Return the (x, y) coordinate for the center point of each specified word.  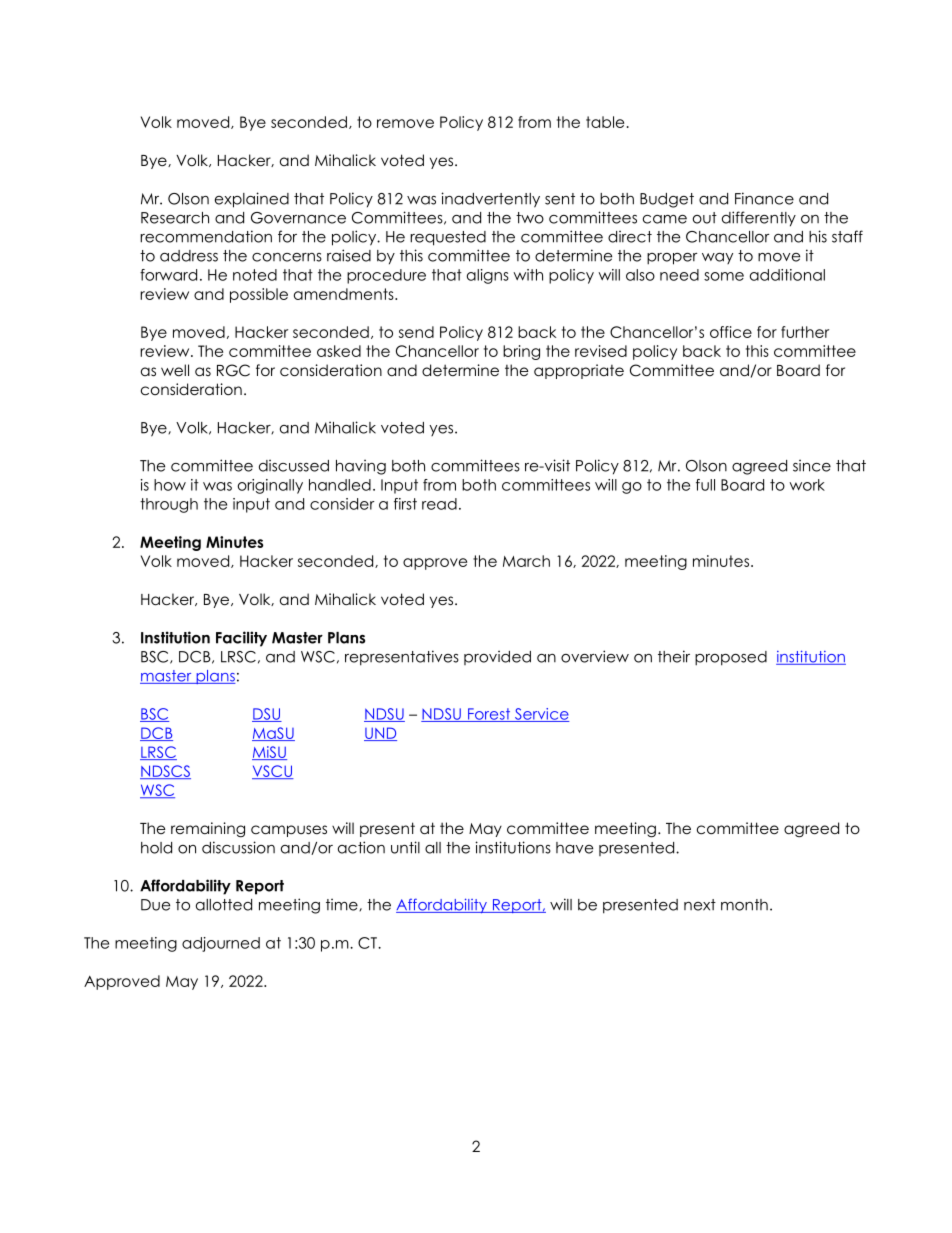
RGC (233, 370)
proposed (731, 658)
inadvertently (490, 200)
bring (521, 352)
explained (252, 200)
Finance (764, 198)
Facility (241, 639)
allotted (224, 905)
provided (497, 657)
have (574, 848)
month (744, 905)
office (731, 332)
